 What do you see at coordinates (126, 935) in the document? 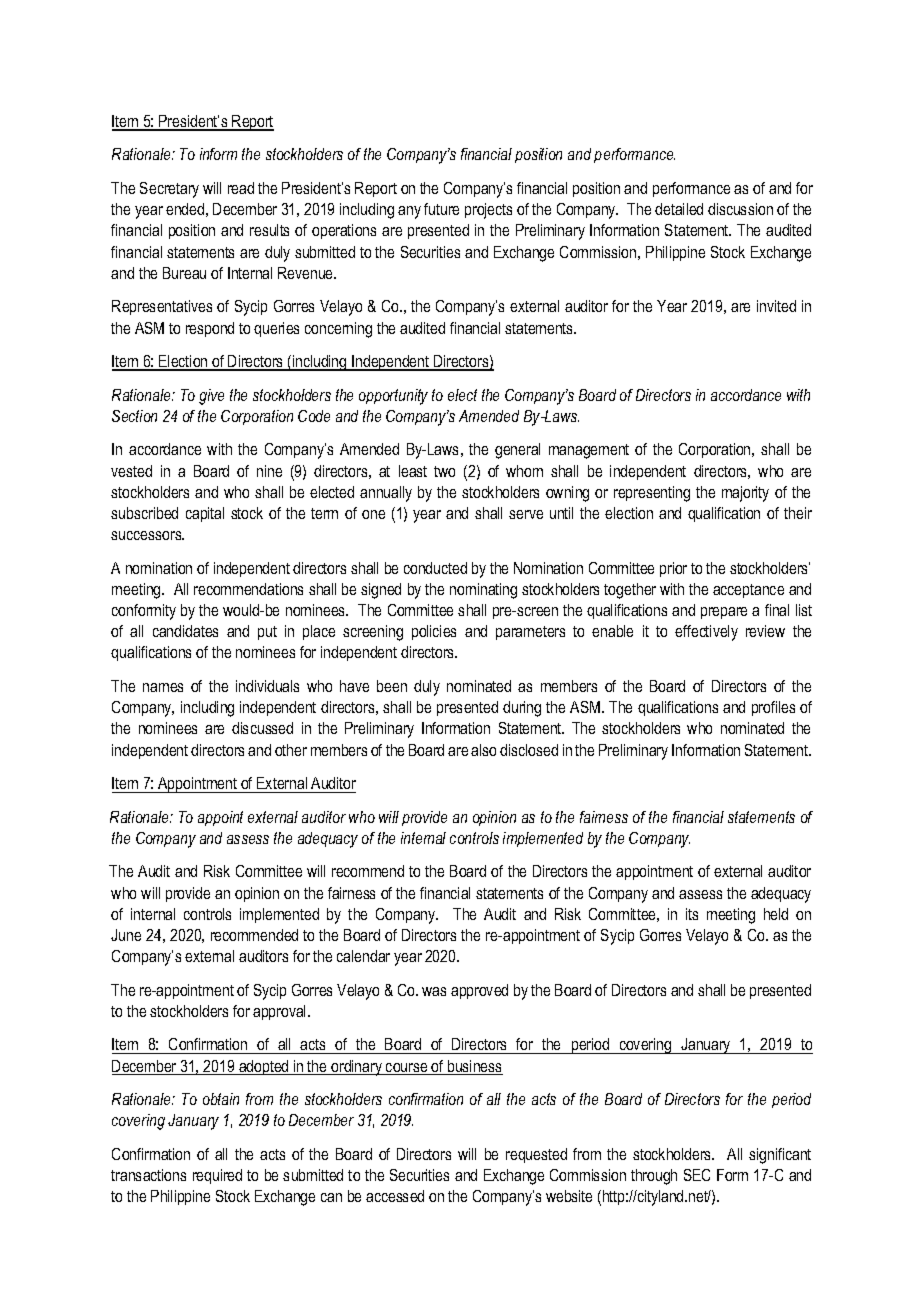
I see `June` at bounding box center [126, 935].
